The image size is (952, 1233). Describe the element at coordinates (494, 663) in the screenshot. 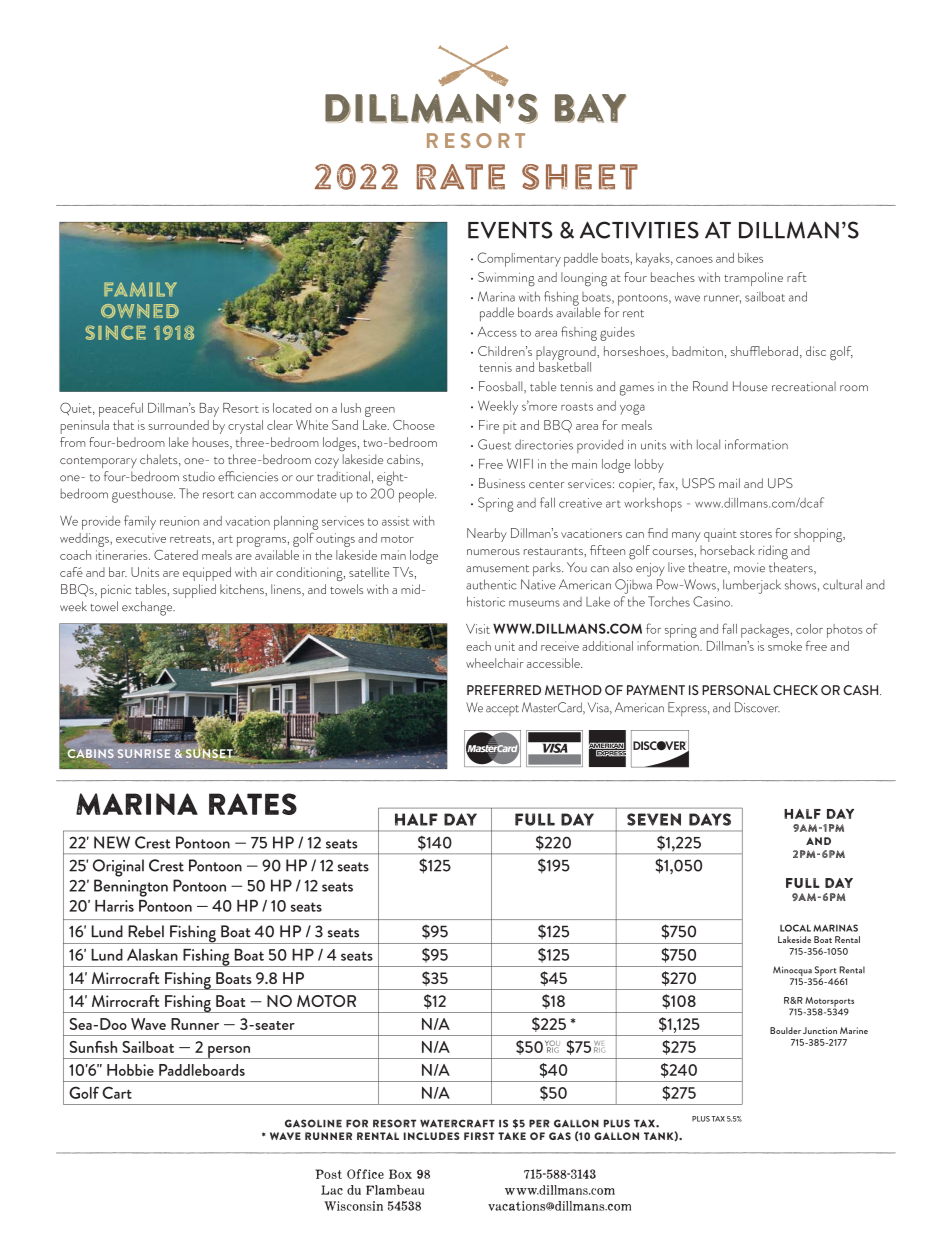

I see `wheelchair` at that location.
